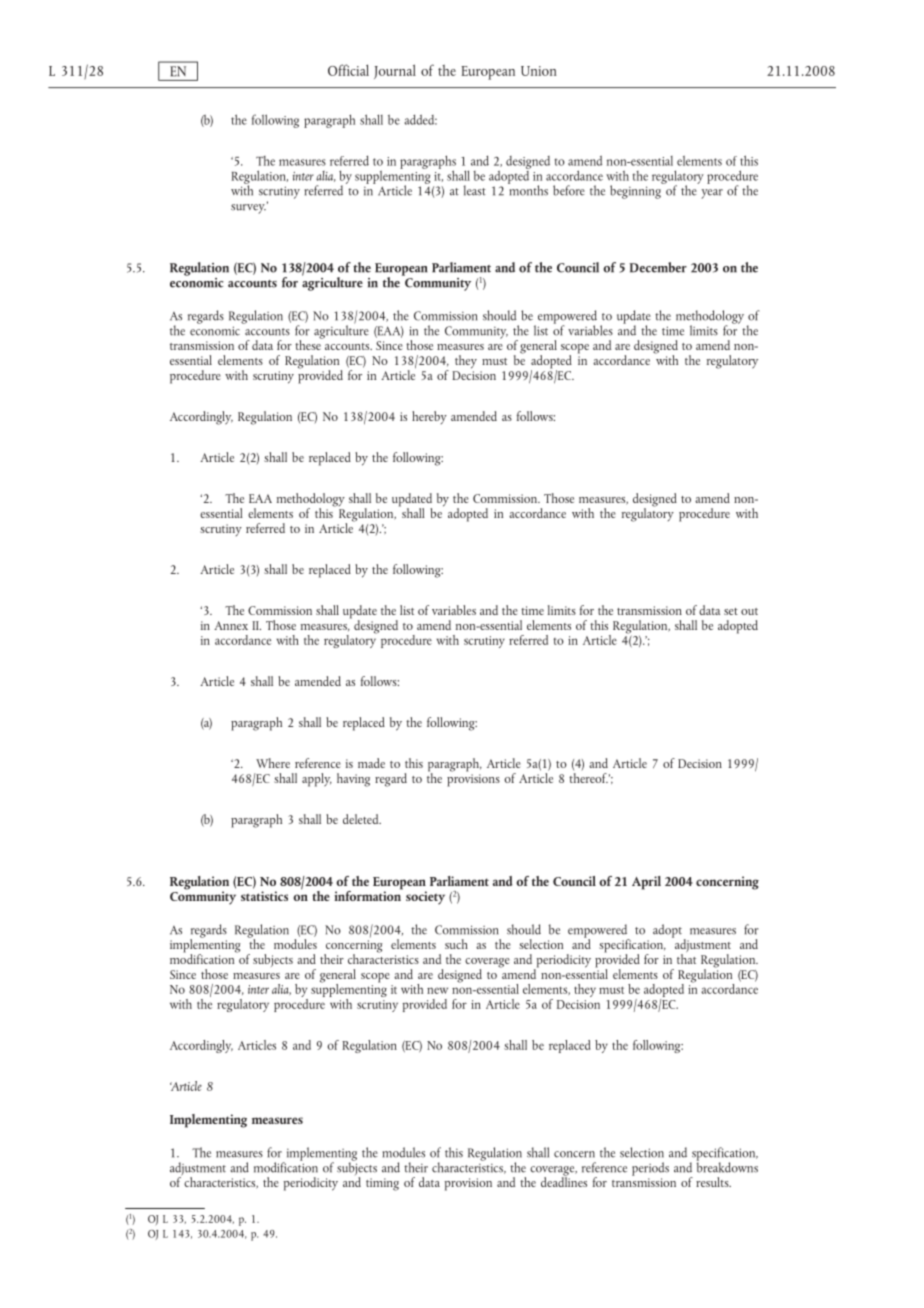 Image resolution: width=924 pixels, height=1308 pixels. What do you see at coordinates (731, 611) in the document?
I see `set` at bounding box center [731, 611].
